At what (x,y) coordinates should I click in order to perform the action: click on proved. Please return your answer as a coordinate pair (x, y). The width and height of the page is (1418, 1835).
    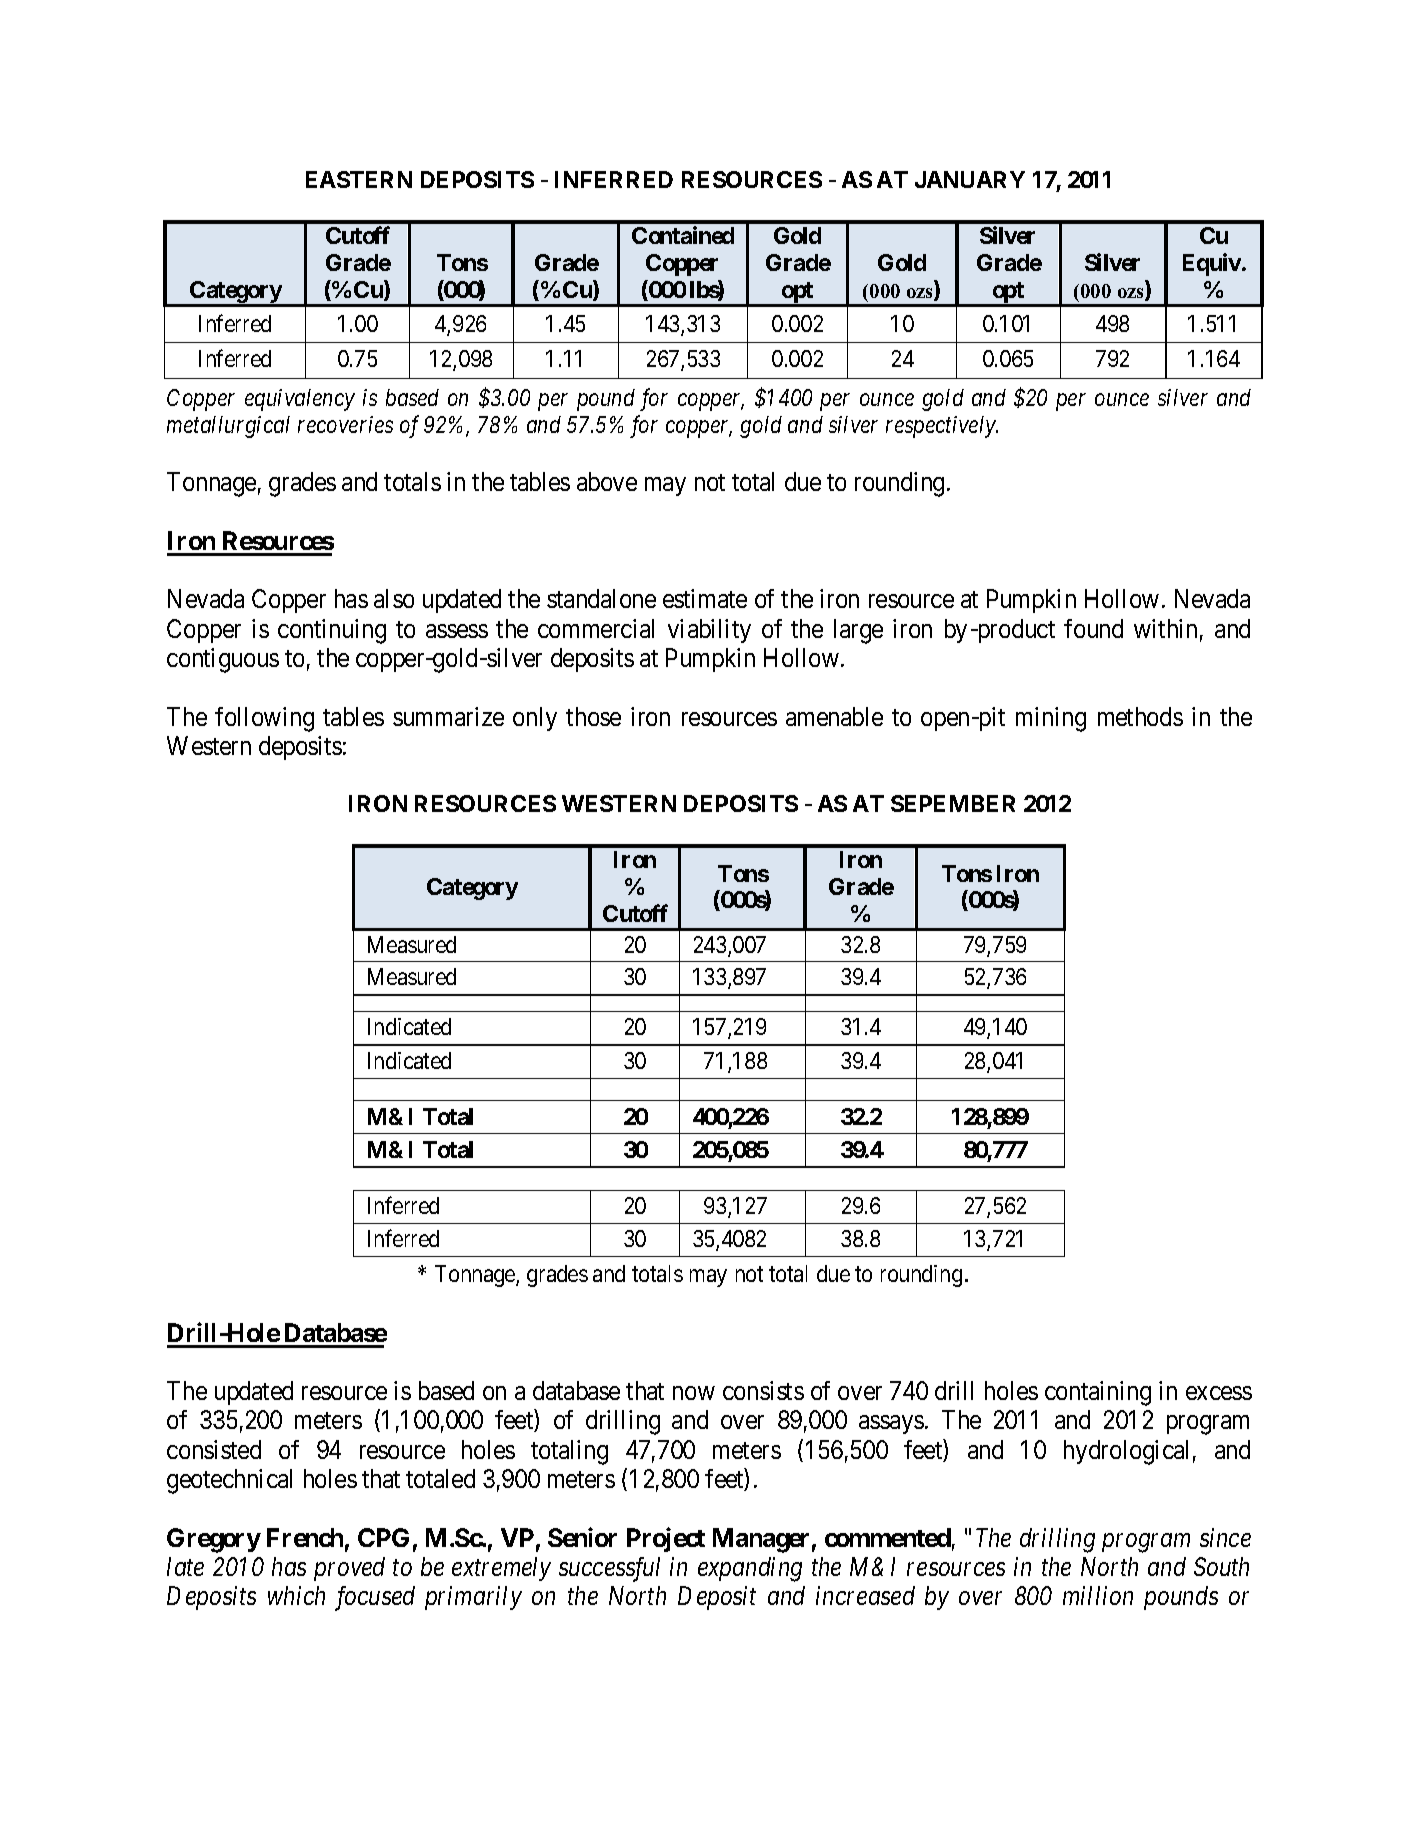
    Looking at the image, I should click on (349, 1569).
